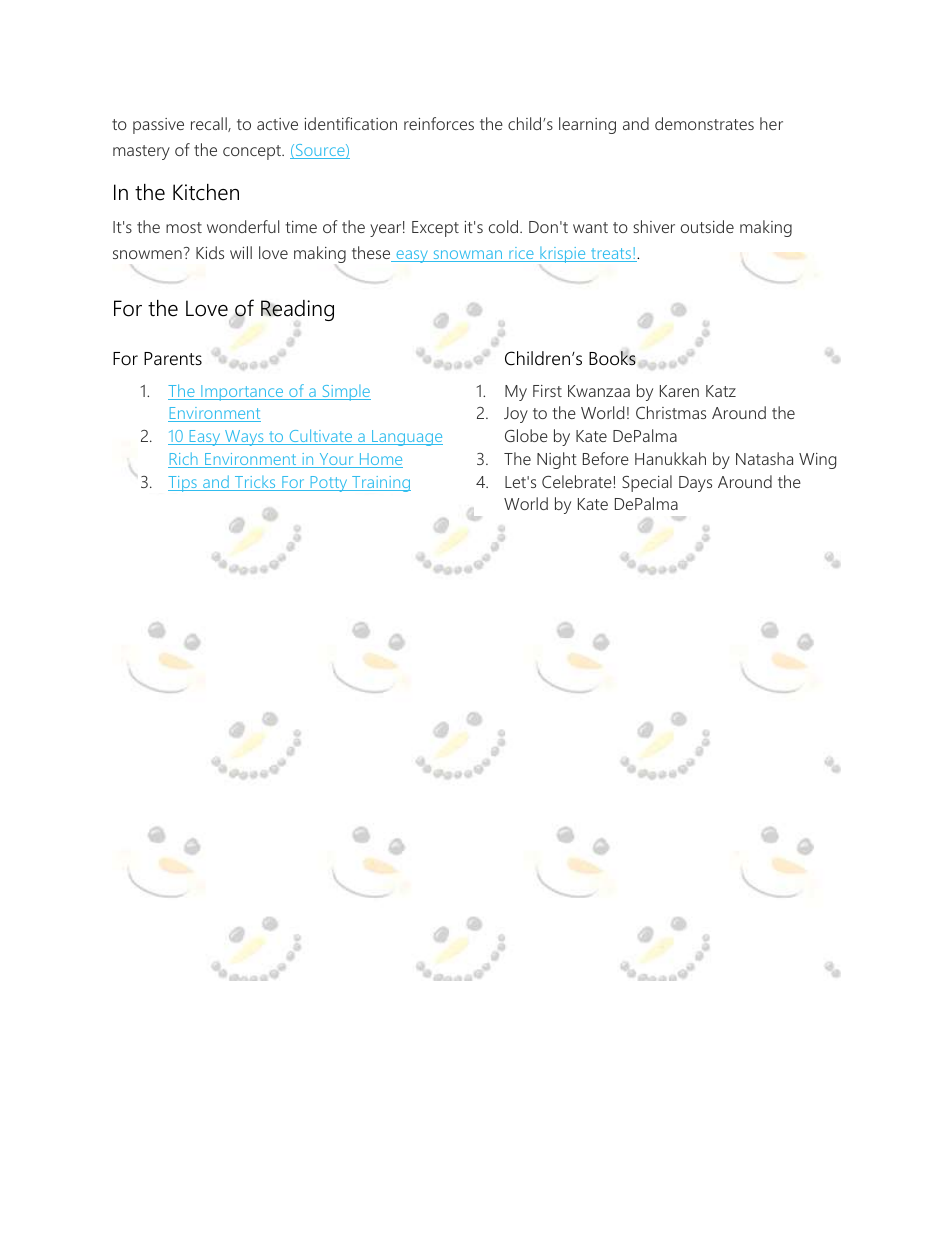 This screenshot has width=952, height=1233. I want to click on wonderful, so click(243, 226).
